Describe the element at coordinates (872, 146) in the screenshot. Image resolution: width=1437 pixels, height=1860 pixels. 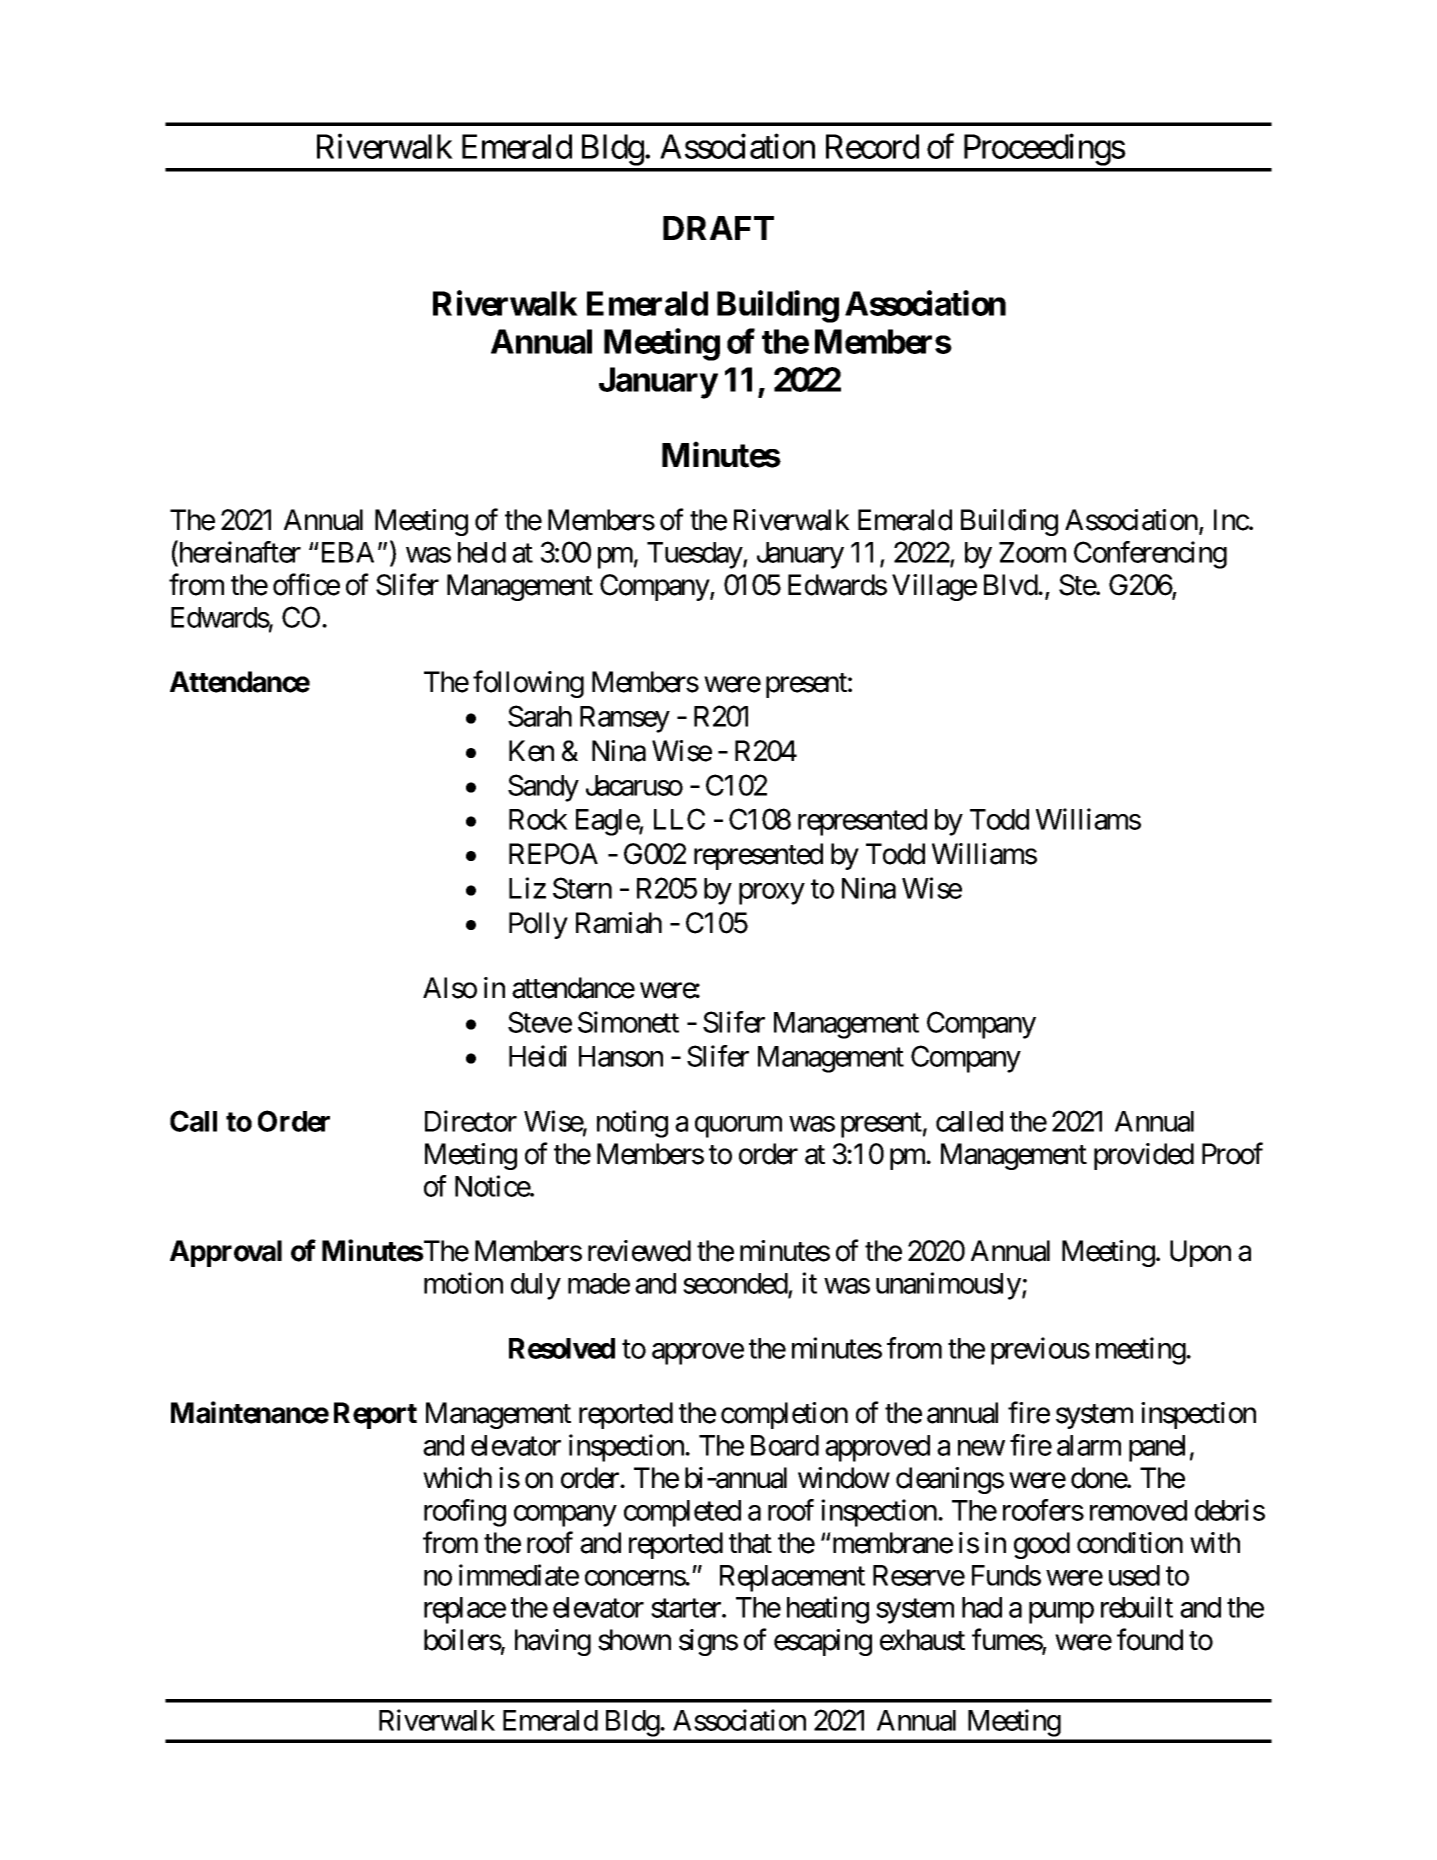
I see `Record` at that location.
